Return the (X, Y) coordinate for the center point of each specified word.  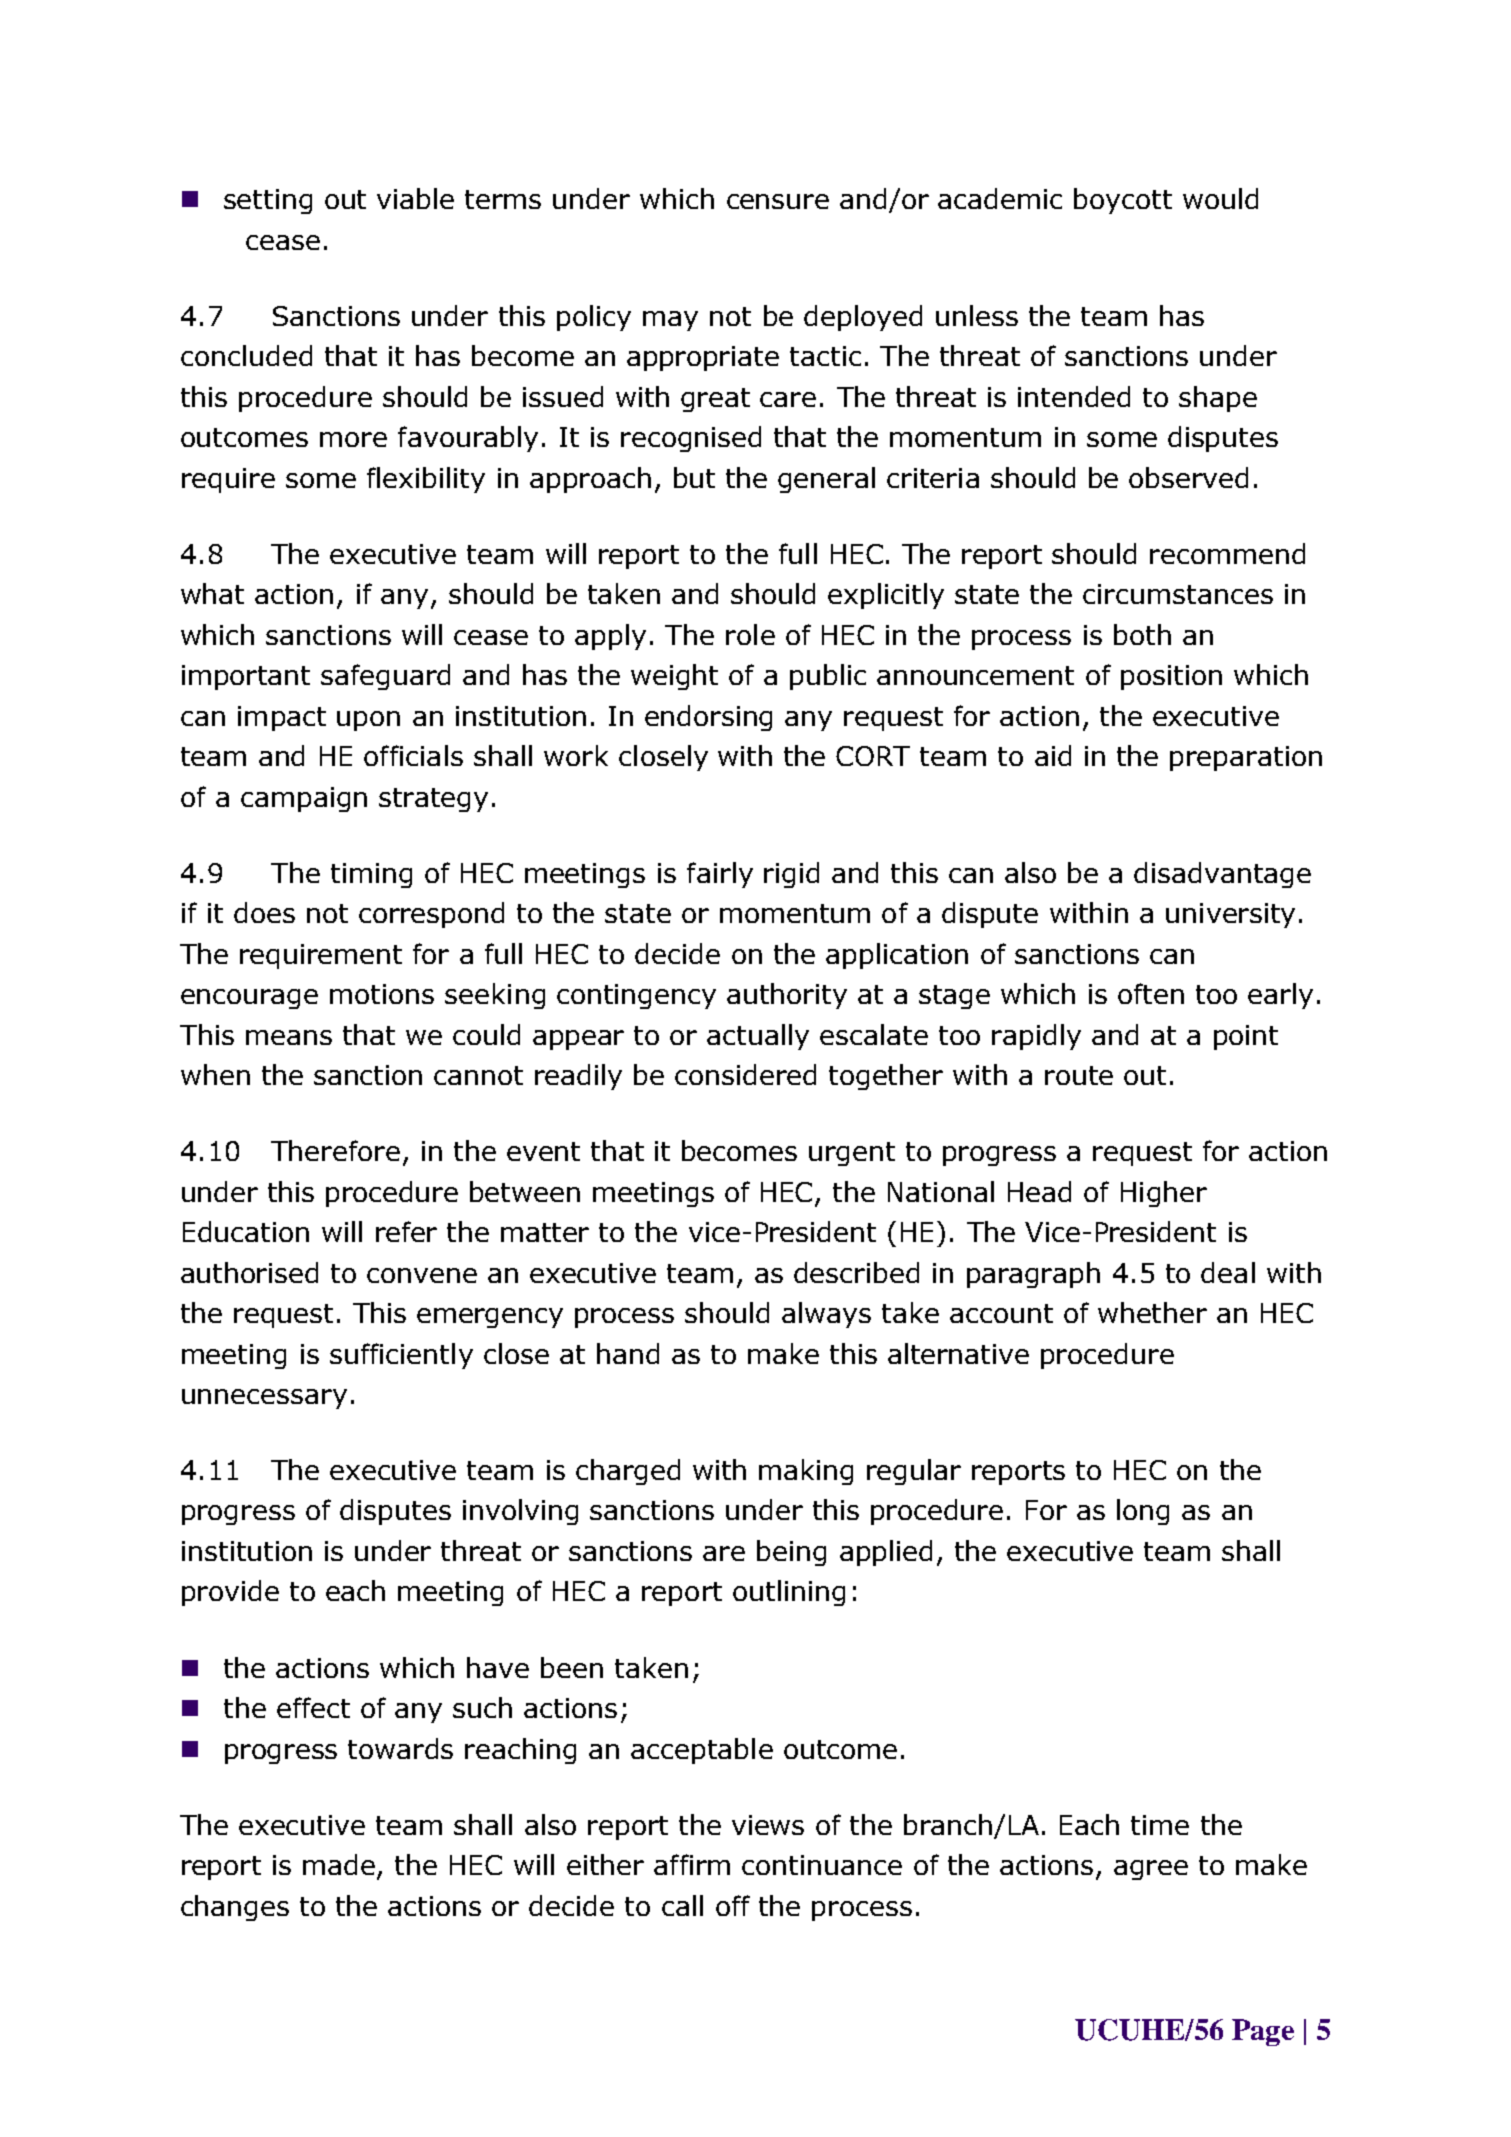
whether (1152, 1312)
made (340, 1866)
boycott (1123, 201)
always (826, 1315)
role (750, 634)
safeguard (385, 677)
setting (268, 201)
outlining (789, 1593)
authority (787, 996)
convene (422, 1275)
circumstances (1178, 594)
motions (382, 994)
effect (313, 1707)
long (1143, 1512)
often (1151, 993)
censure (778, 201)
